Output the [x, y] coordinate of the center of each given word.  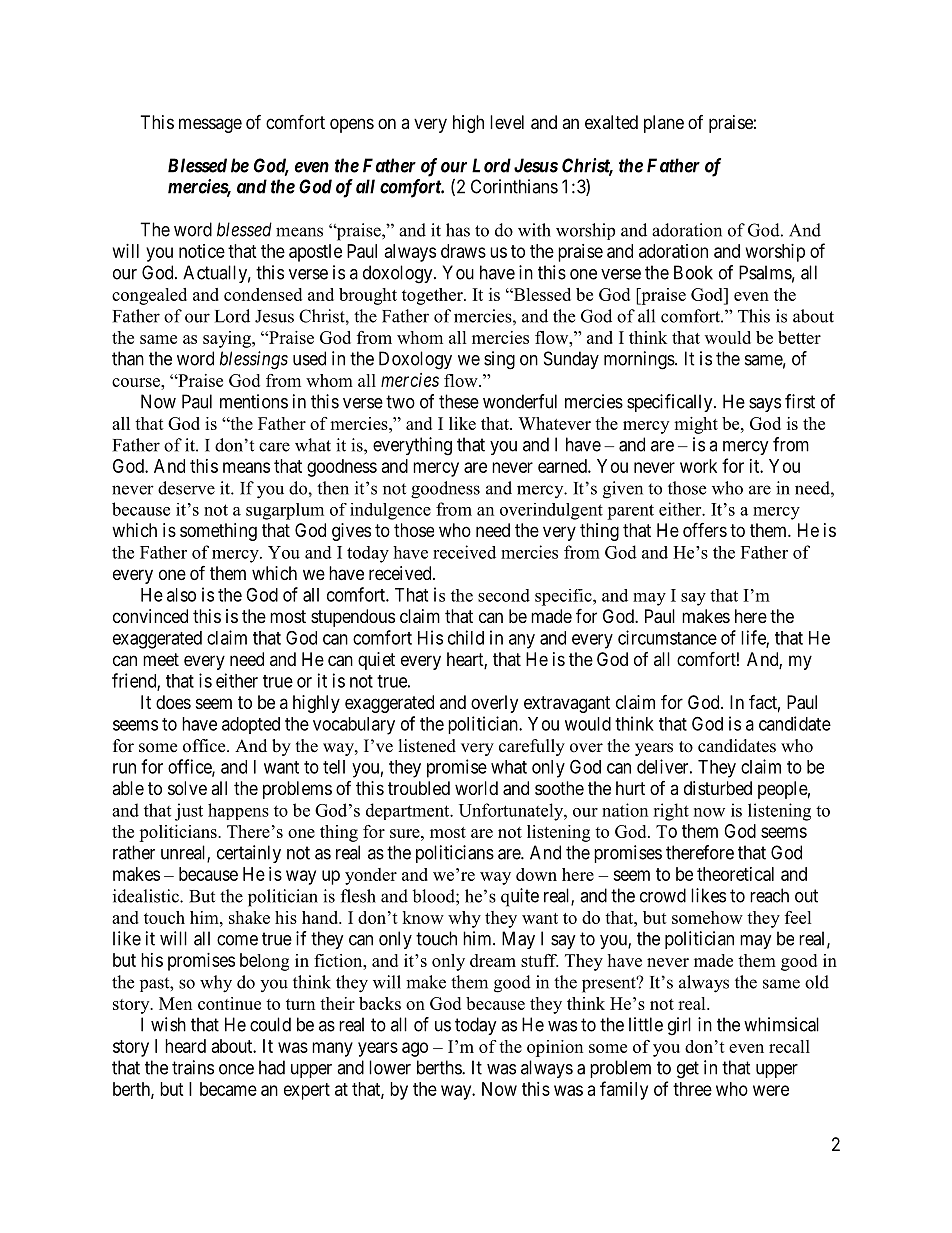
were [771, 1090]
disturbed [718, 788]
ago [415, 1049]
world [476, 788]
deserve [186, 488]
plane [664, 124]
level [507, 122]
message [210, 125]
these [459, 401]
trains [193, 1067]
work [698, 466]
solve [187, 788]
